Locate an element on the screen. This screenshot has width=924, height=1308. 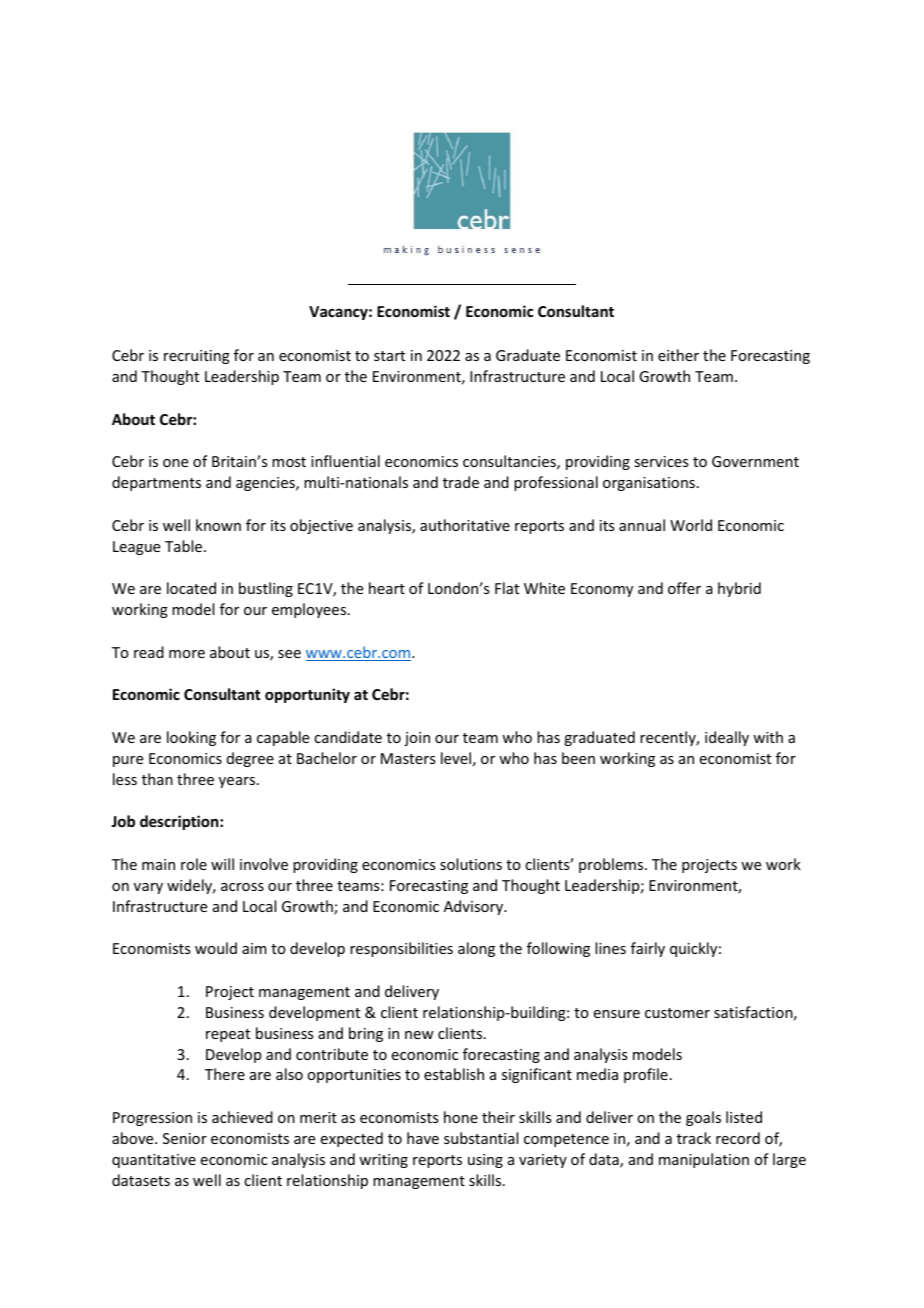
start is located at coordinates (389, 356).
